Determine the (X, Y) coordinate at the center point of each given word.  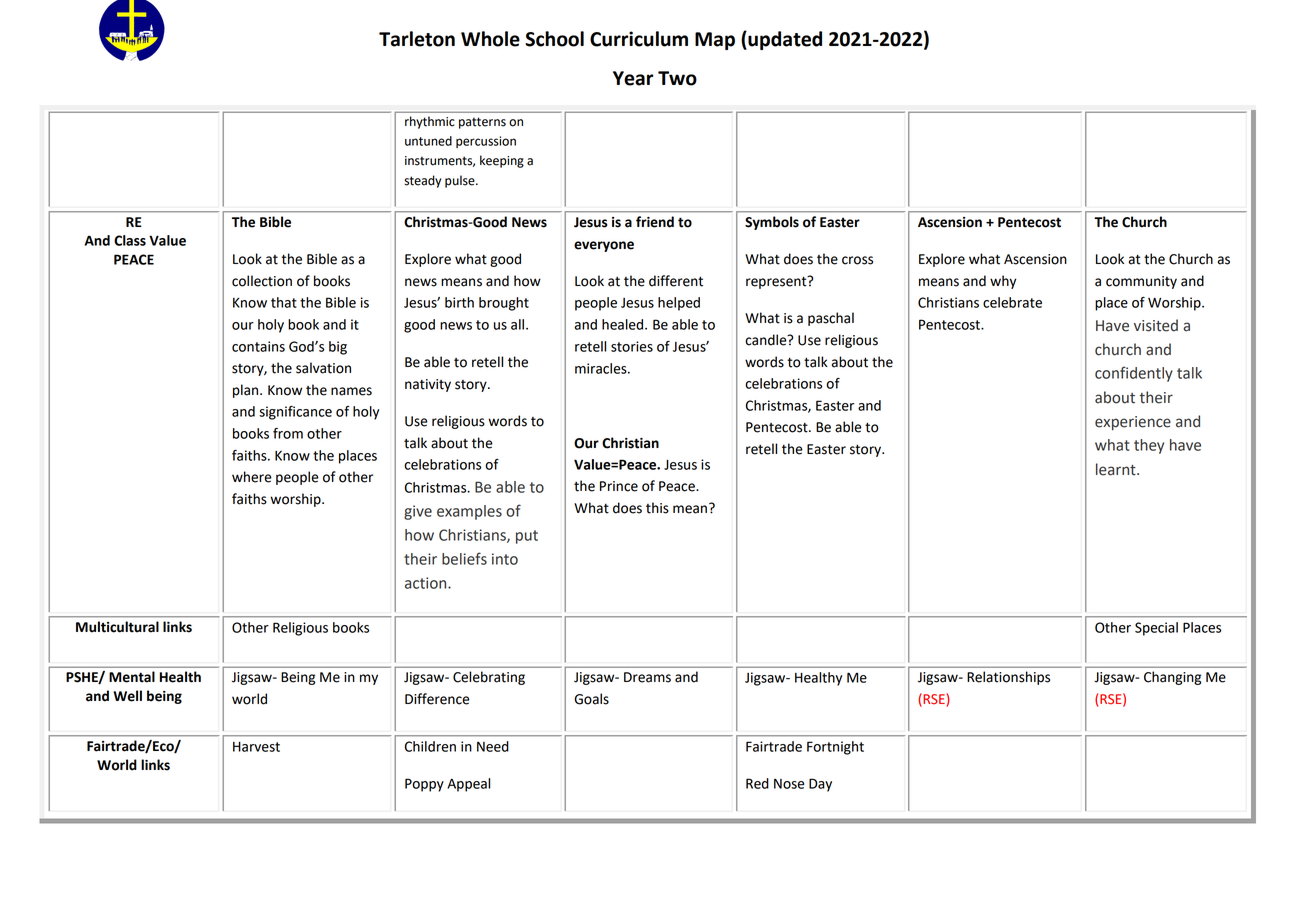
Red (757, 783)
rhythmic (430, 122)
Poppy (424, 785)
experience (1133, 423)
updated (784, 40)
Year (633, 78)
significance (295, 413)
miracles (602, 368)
